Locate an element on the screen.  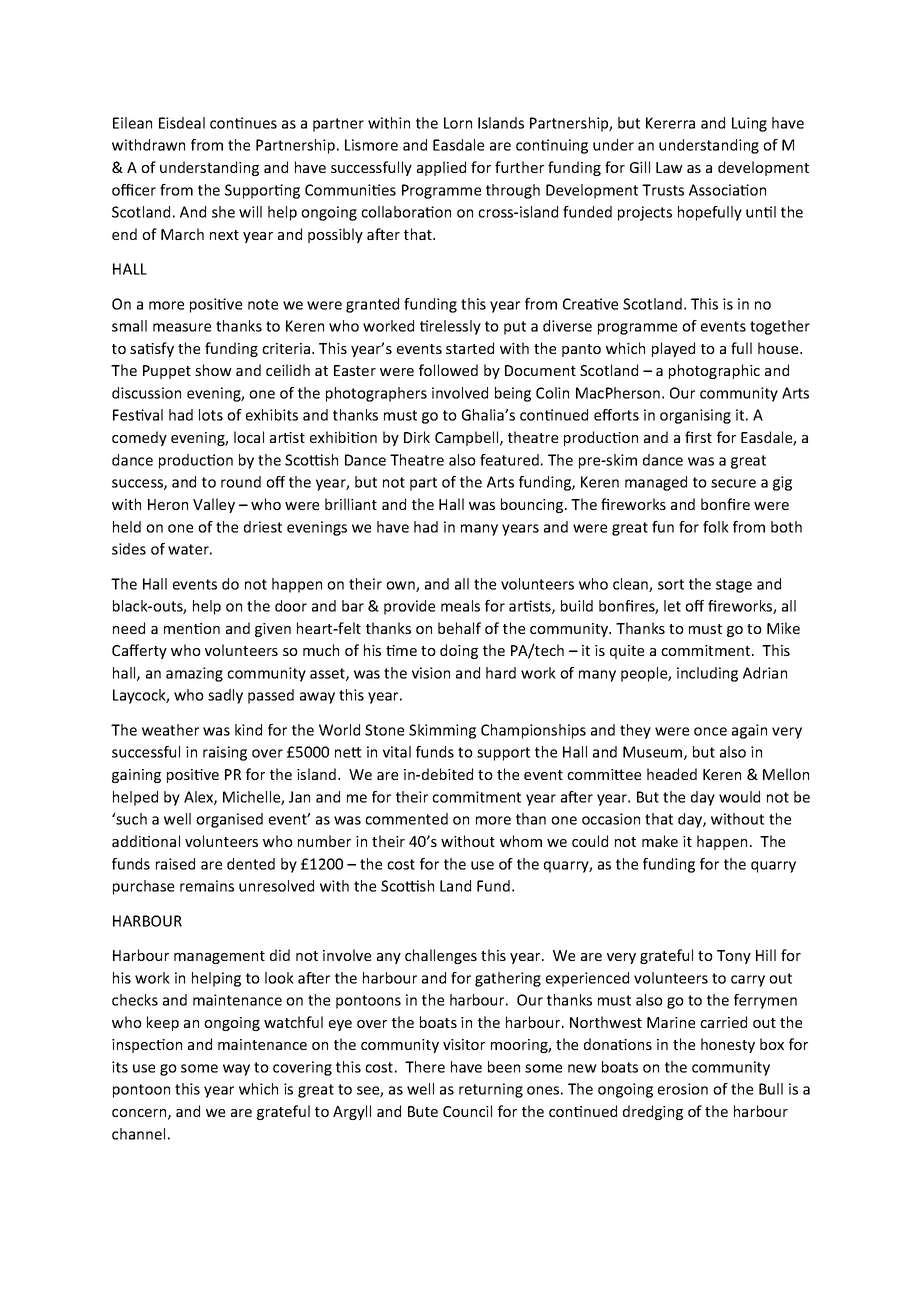
she is located at coordinates (223, 212).
